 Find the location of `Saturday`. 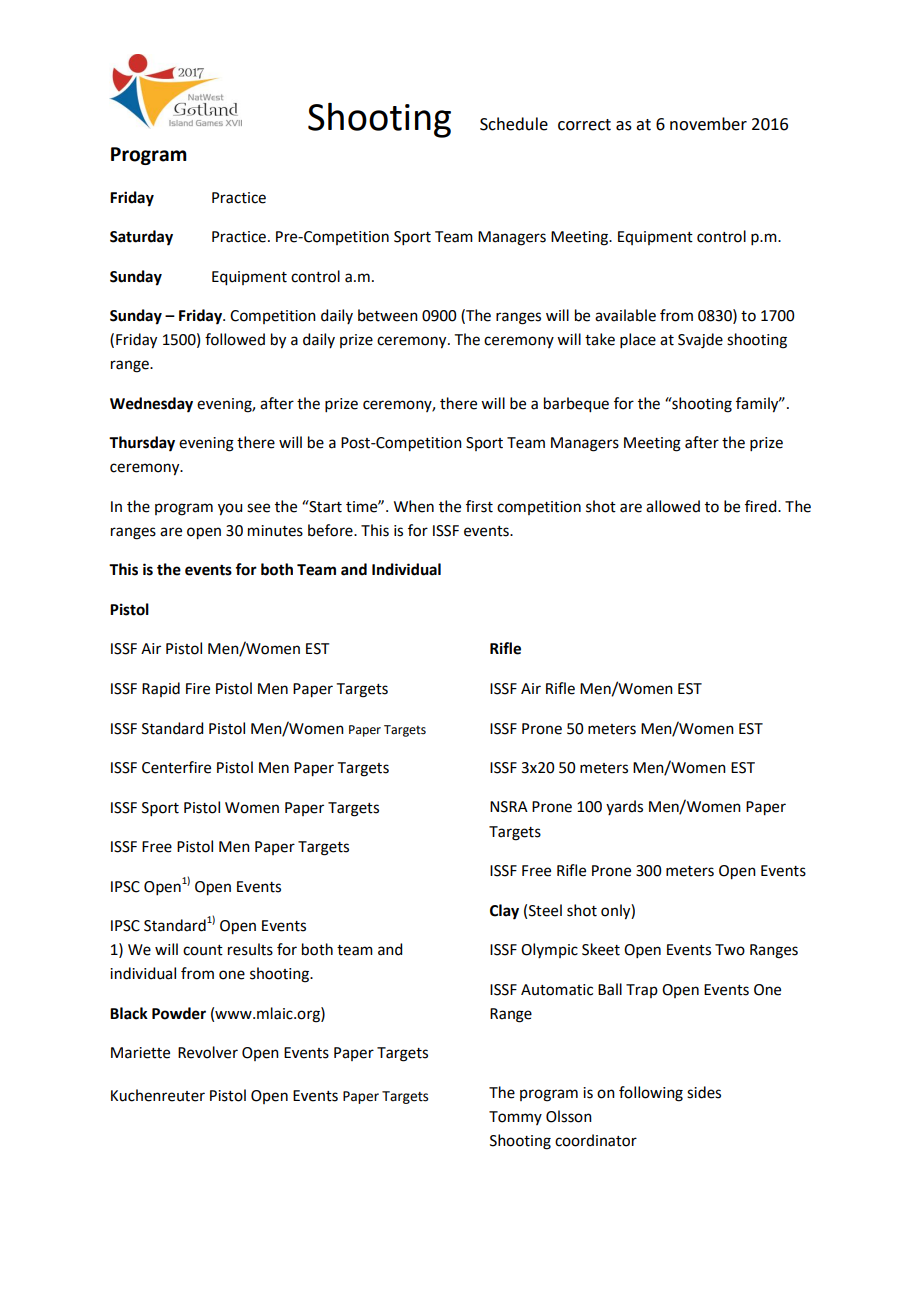

Saturday is located at coordinates (141, 238).
